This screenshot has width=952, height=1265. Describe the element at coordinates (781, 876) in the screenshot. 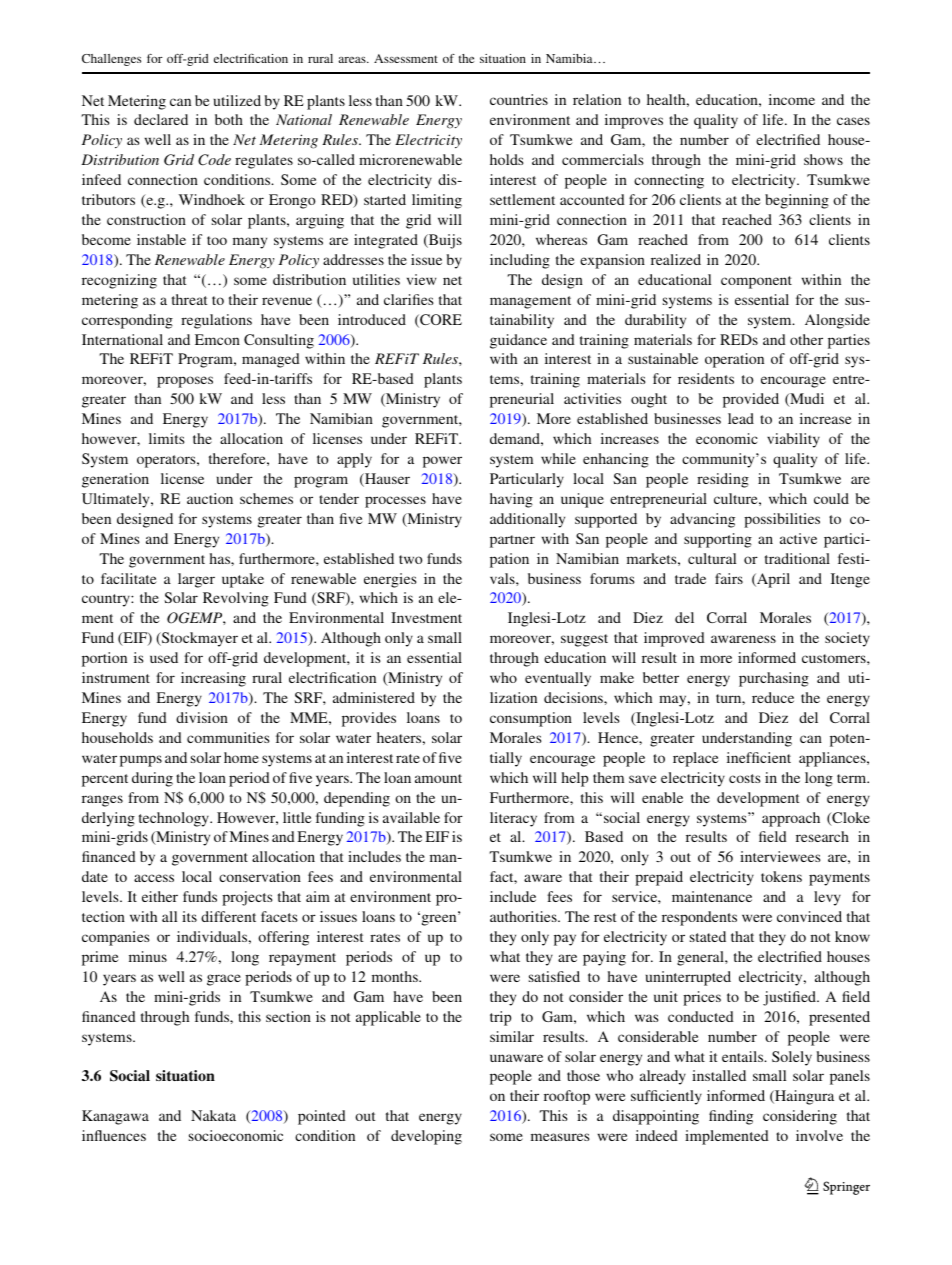

I see `tokens` at that location.
